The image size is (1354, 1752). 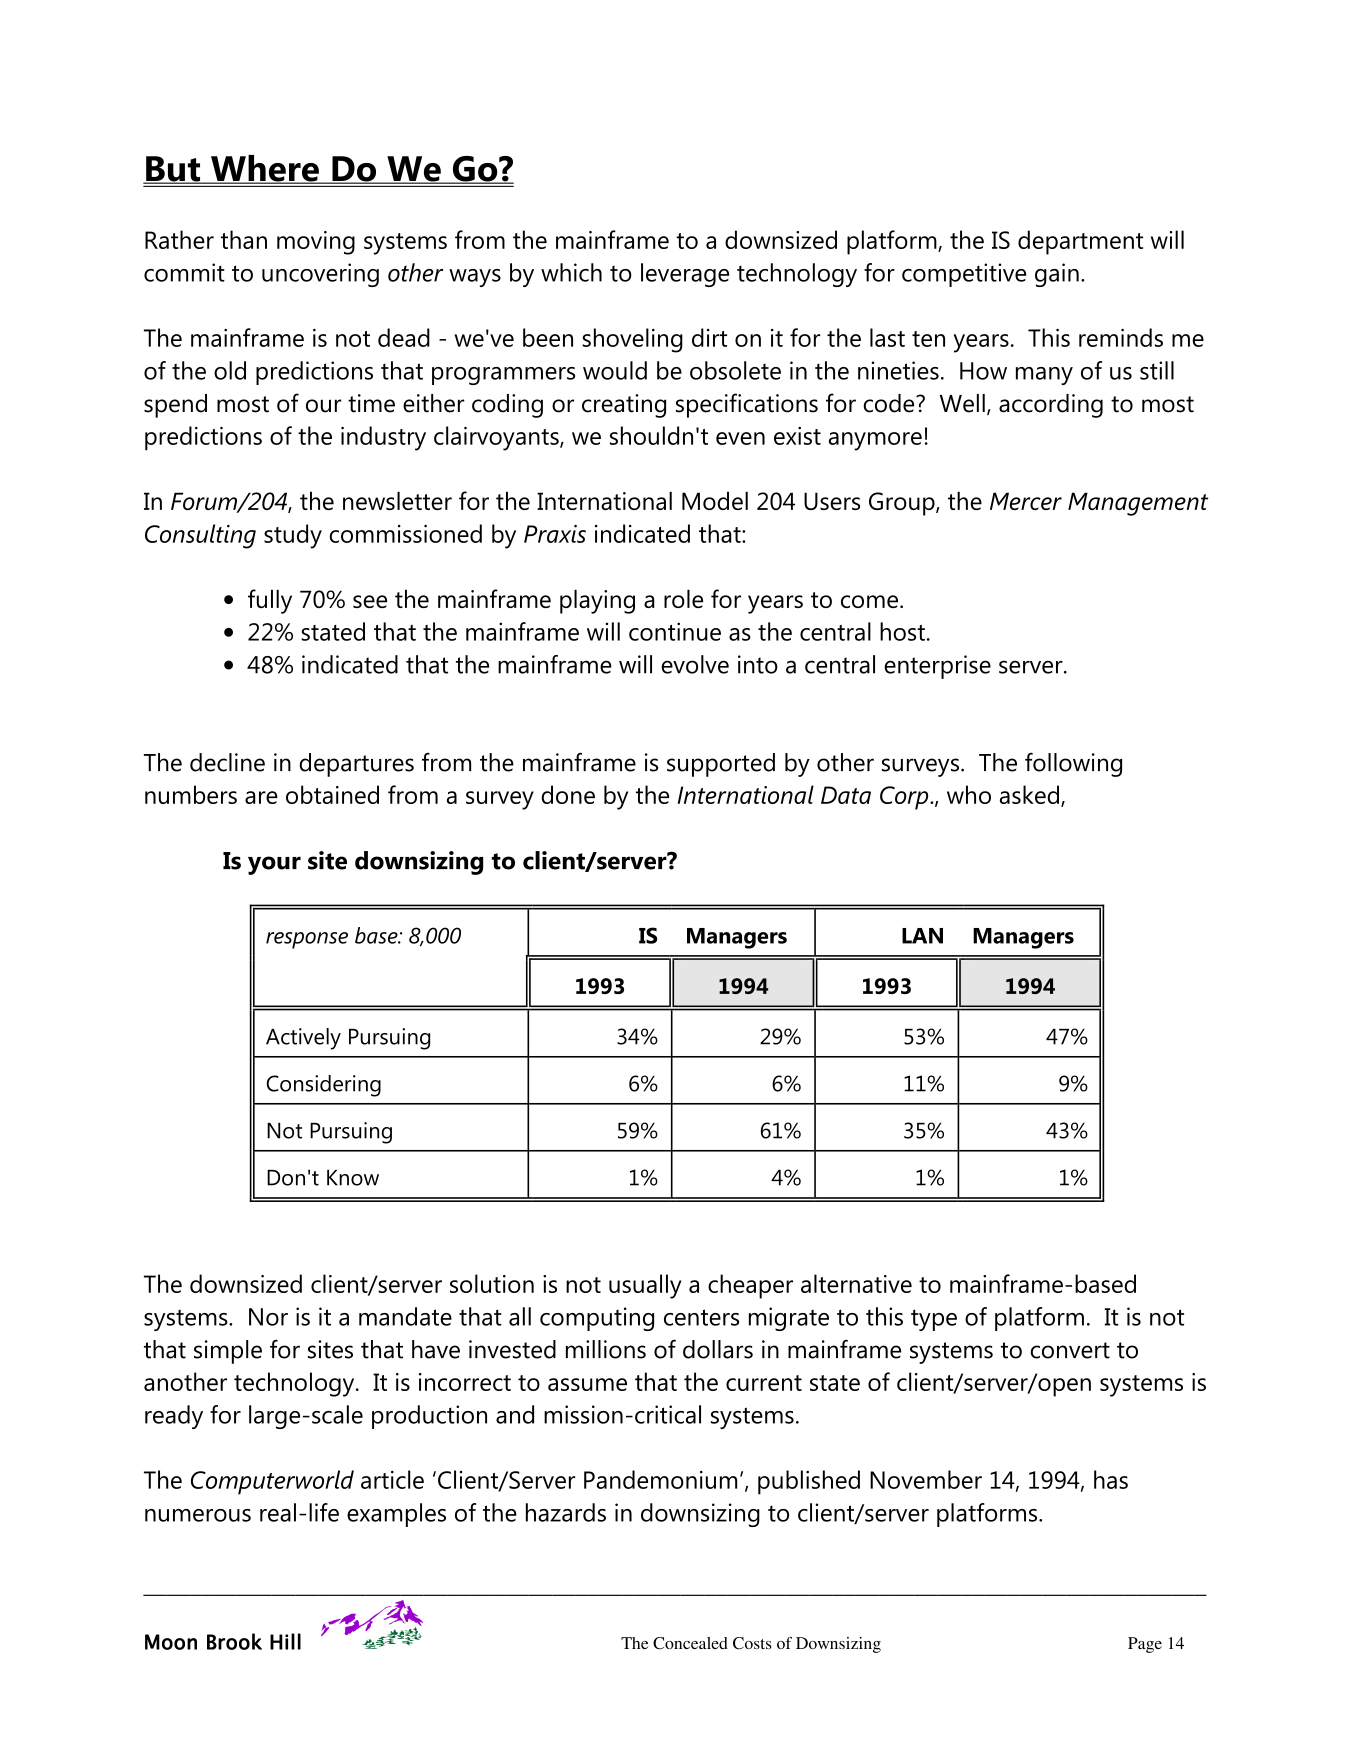 I want to click on role, so click(x=683, y=598).
